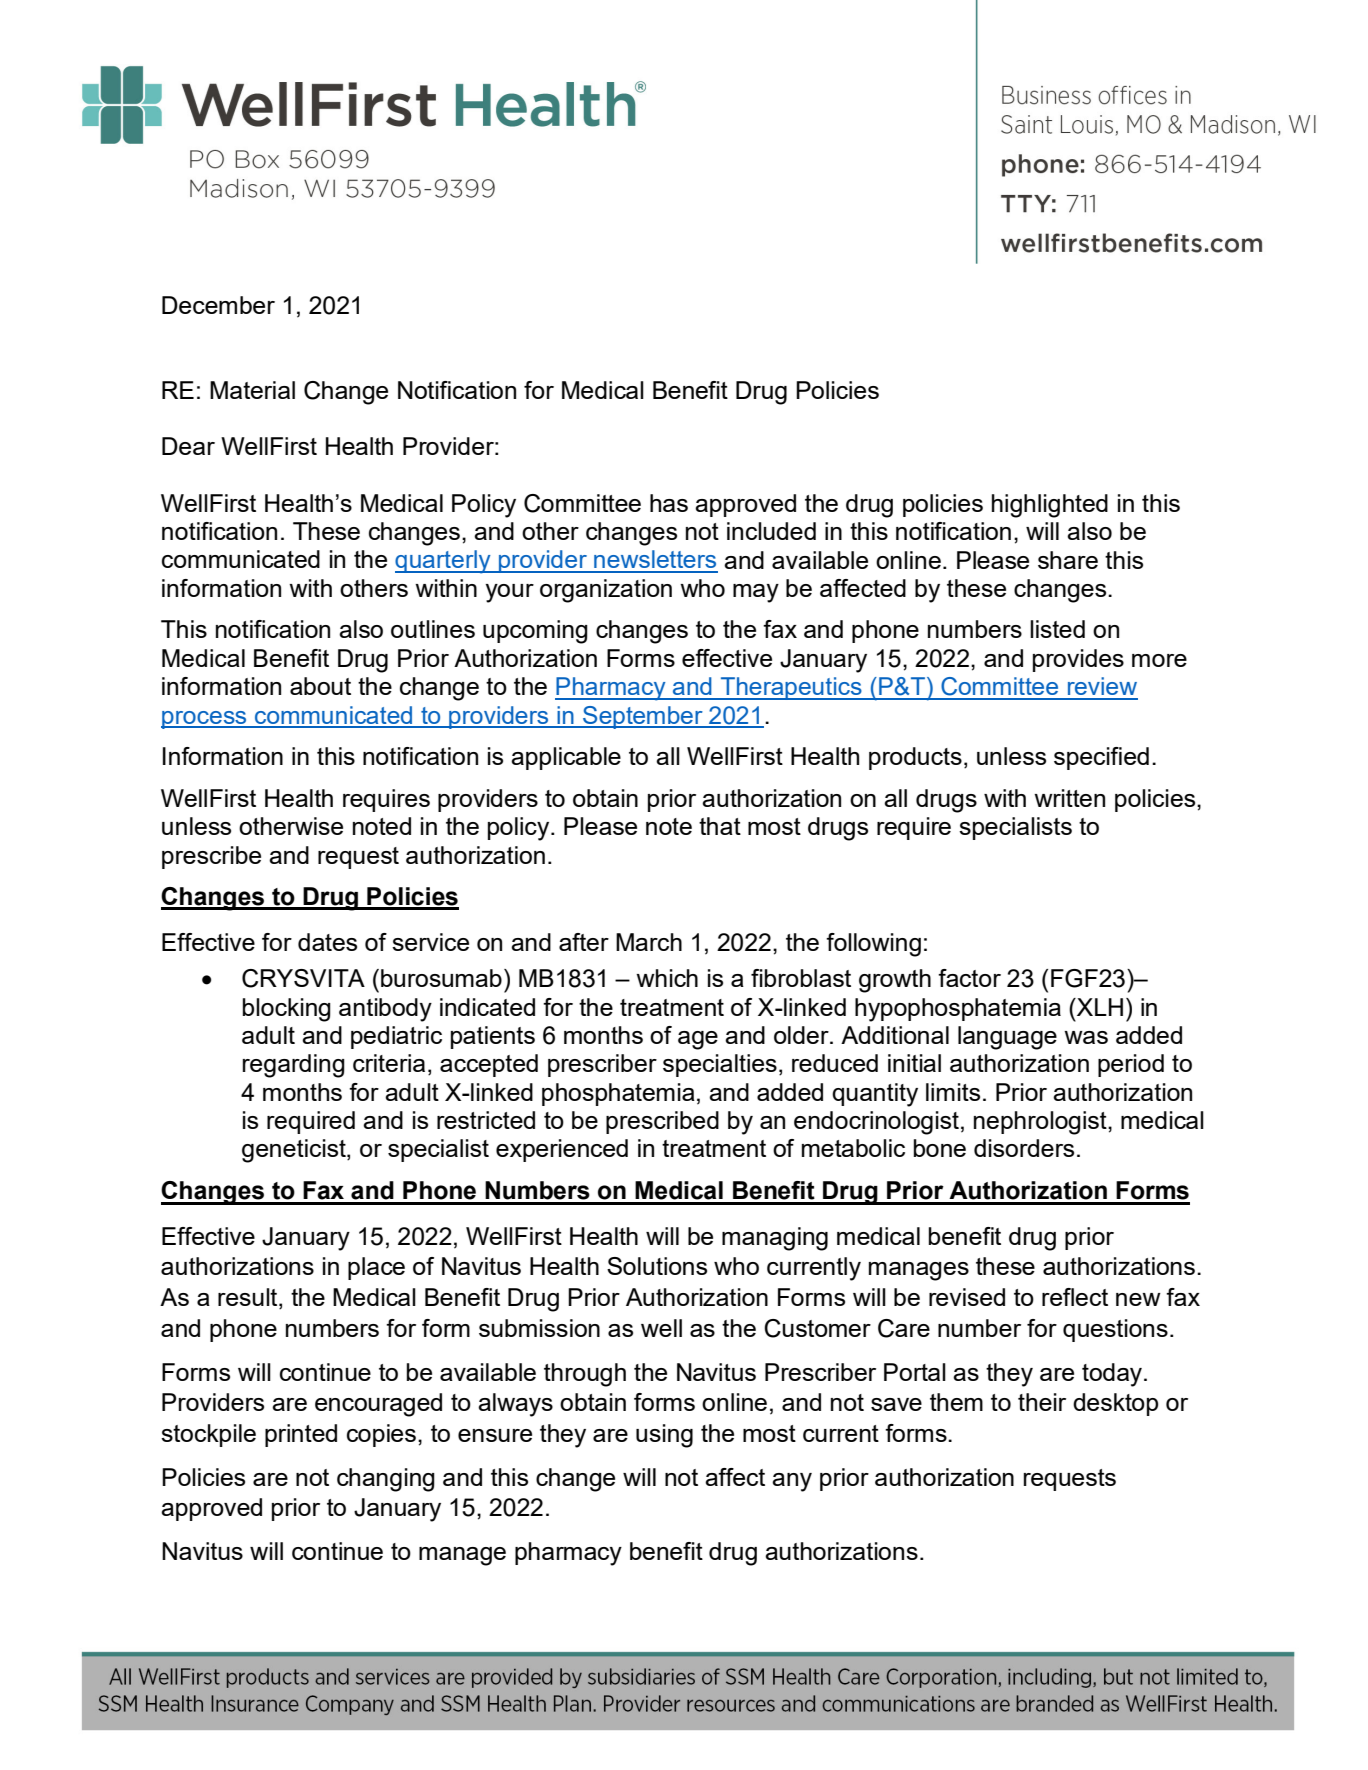  What do you see at coordinates (327, 942) in the screenshot?
I see `dates` at bounding box center [327, 942].
